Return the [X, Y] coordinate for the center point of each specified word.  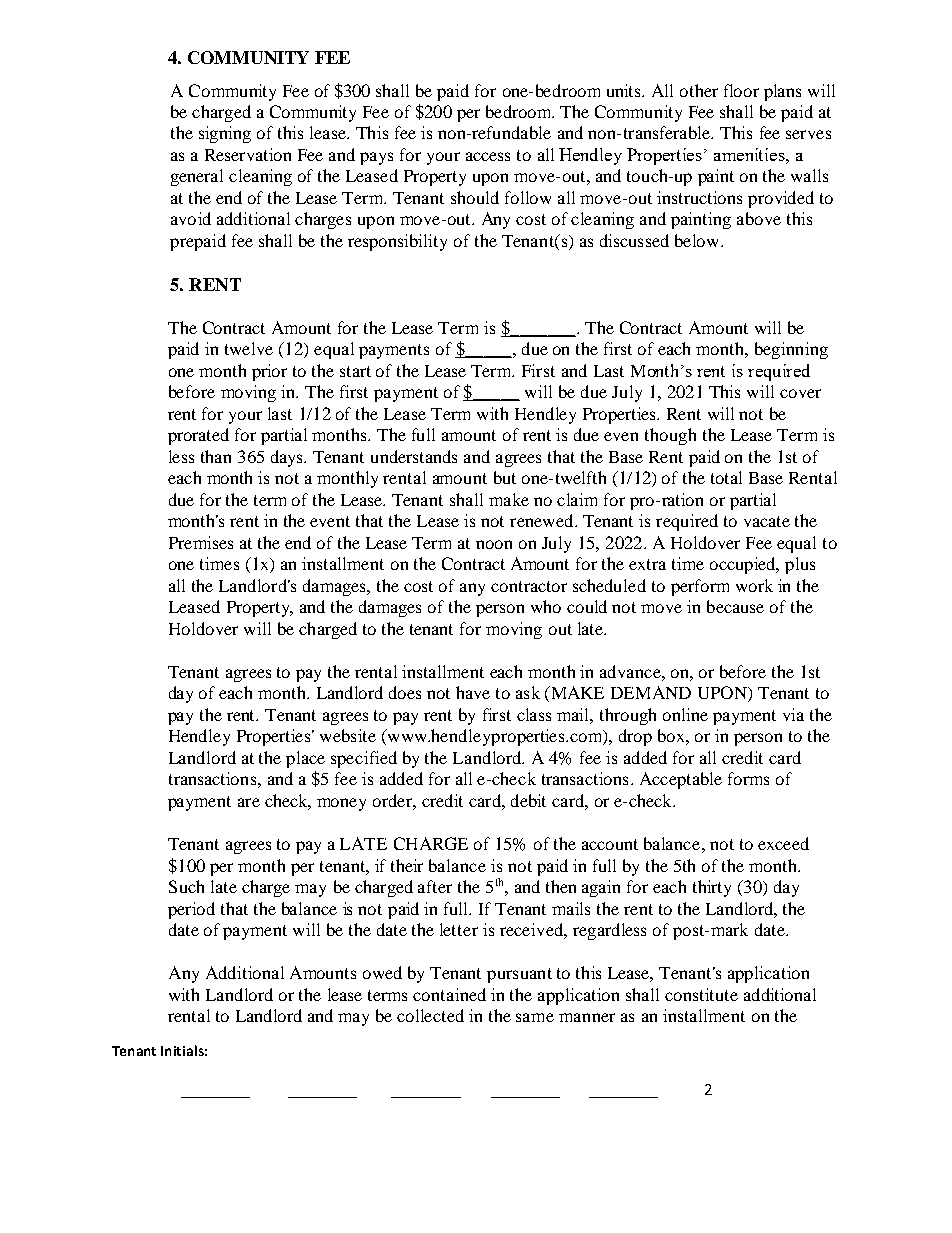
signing [225, 134]
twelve [249, 348]
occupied [744, 565]
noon [494, 544]
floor [741, 90]
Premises [201, 542]
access [488, 156]
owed [382, 972]
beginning [791, 350]
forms [748, 778]
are [249, 802]
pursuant [519, 975]
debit [528, 800]
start [355, 371]
